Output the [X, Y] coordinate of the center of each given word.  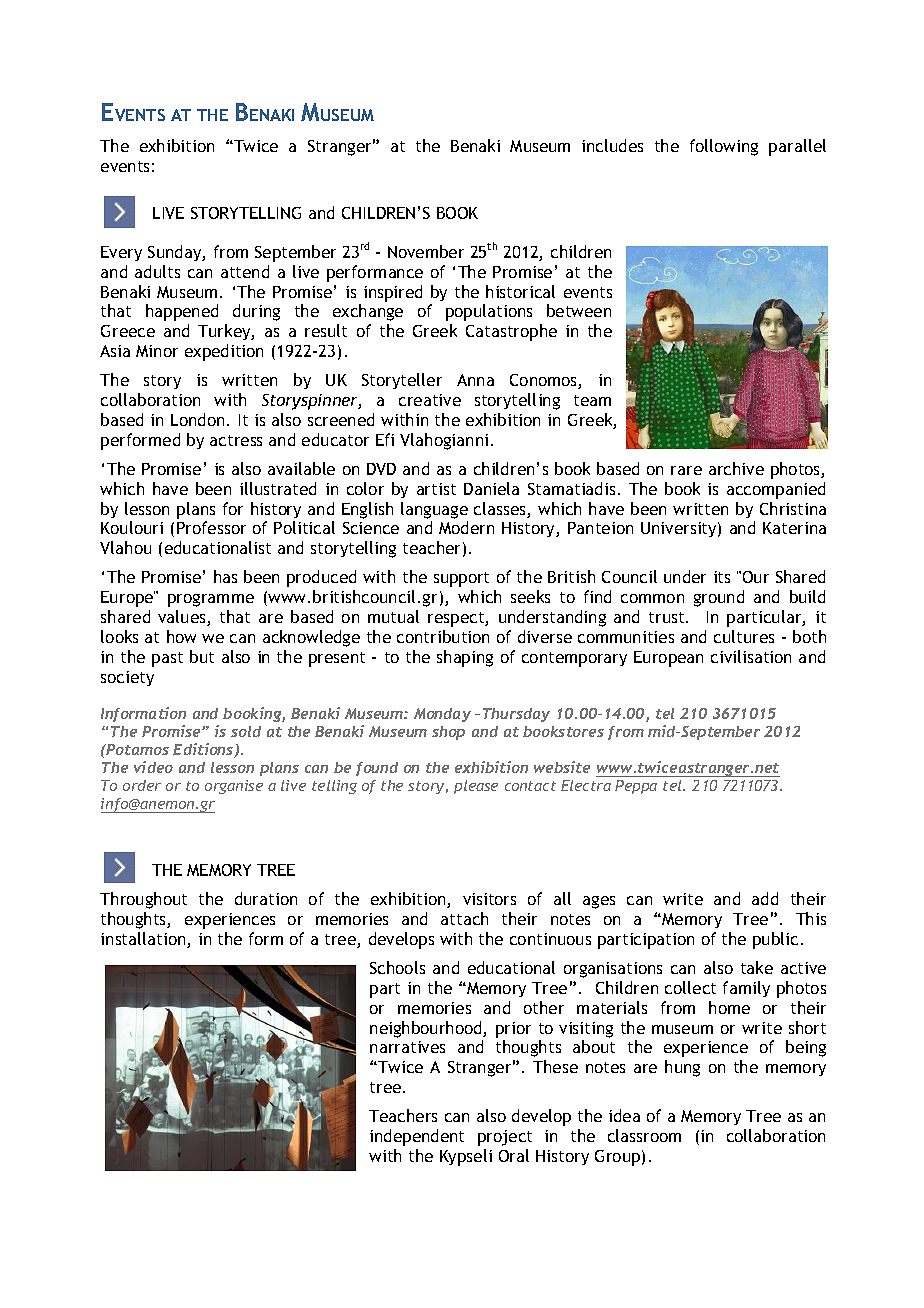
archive [736, 468]
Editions [204, 750]
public [775, 940]
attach [464, 918]
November [426, 251]
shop [448, 733]
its [722, 577]
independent [417, 1137]
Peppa [636, 787]
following [724, 147]
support [461, 579]
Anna [475, 380]
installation [144, 940]
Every [121, 253]
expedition [224, 352]
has [225, 576]
